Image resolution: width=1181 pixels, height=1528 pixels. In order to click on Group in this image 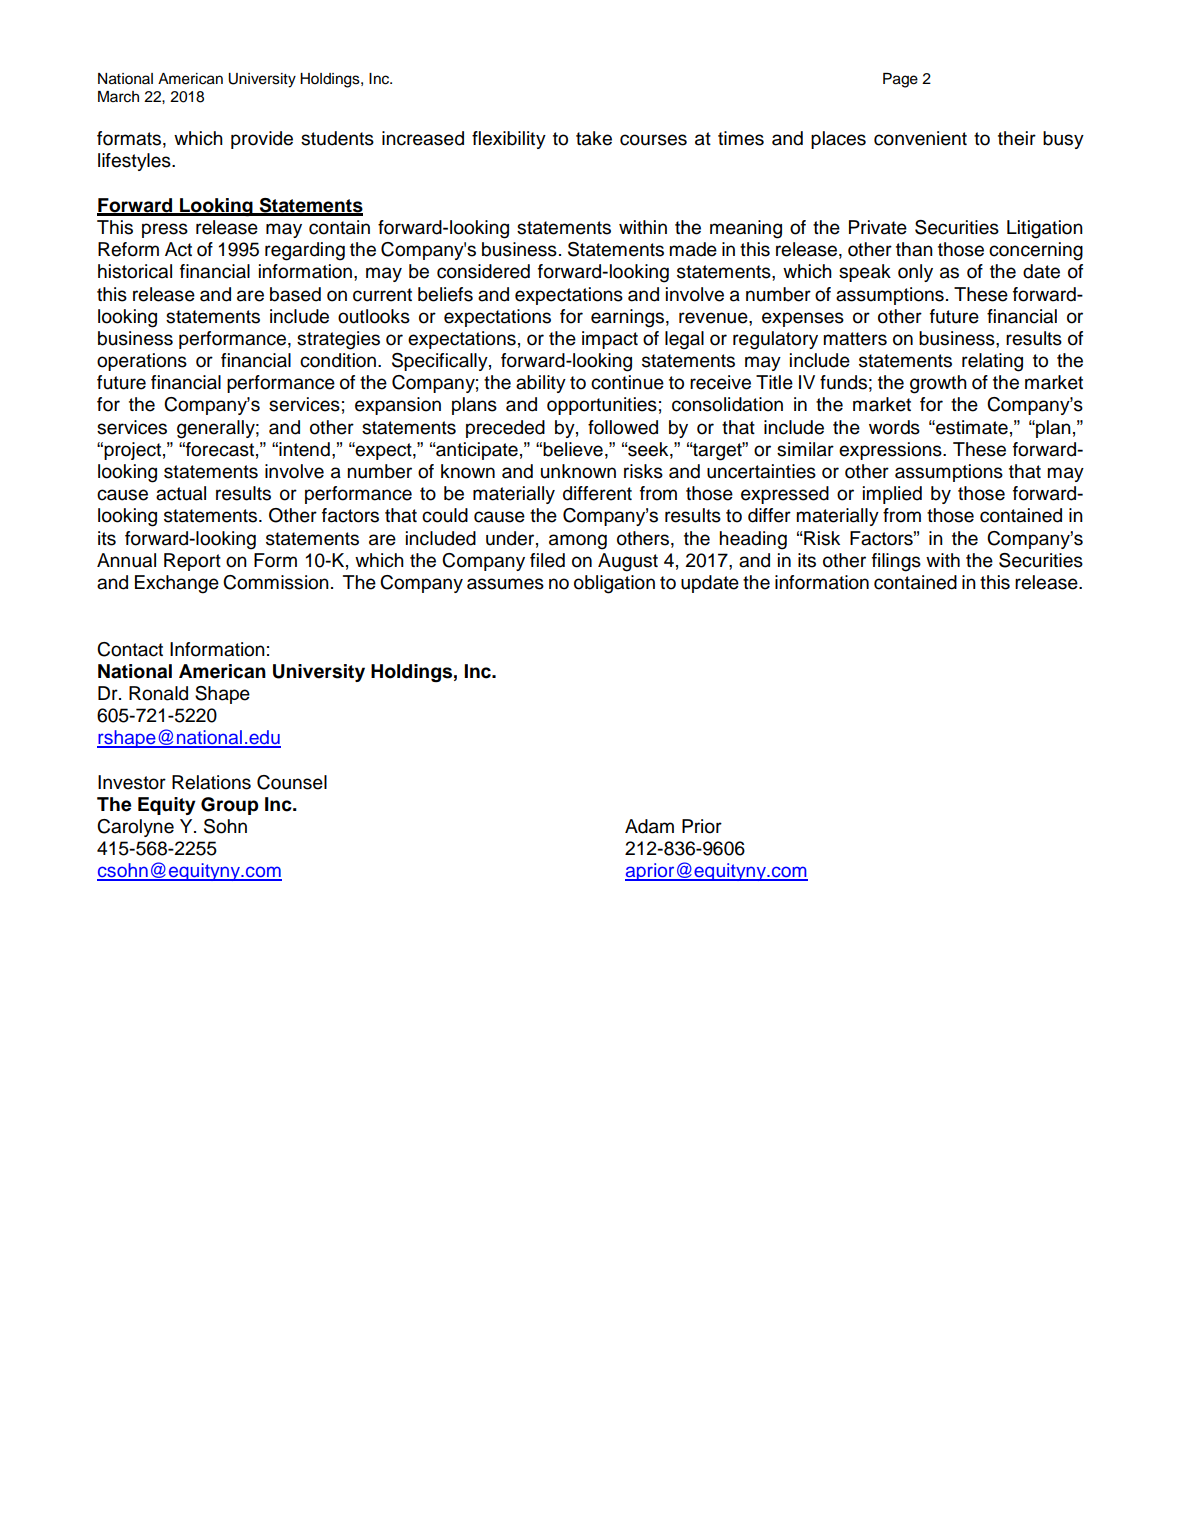, I will do `click(230, 806)`.
